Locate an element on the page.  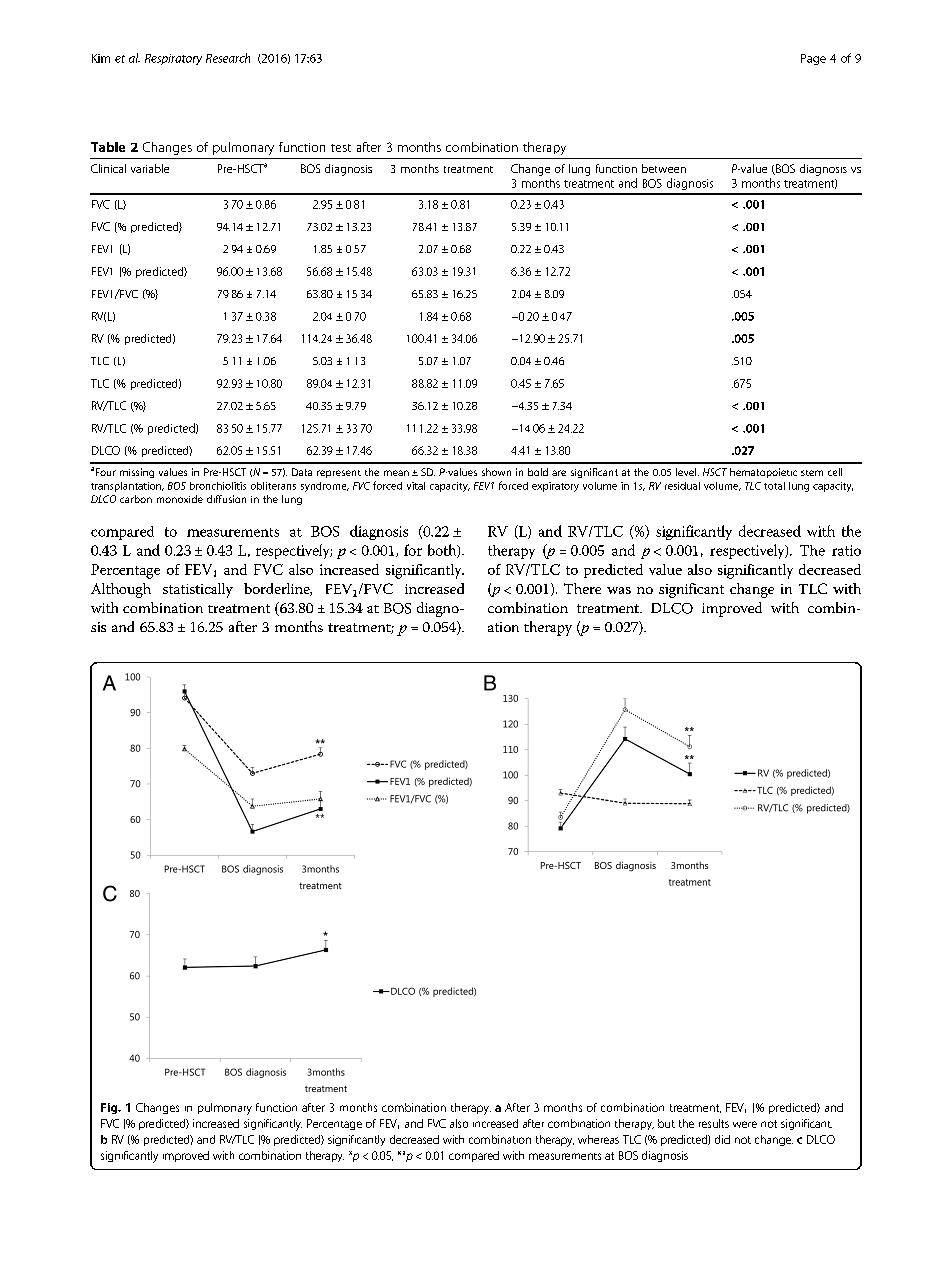
total is located at coordinates (774, 486).
